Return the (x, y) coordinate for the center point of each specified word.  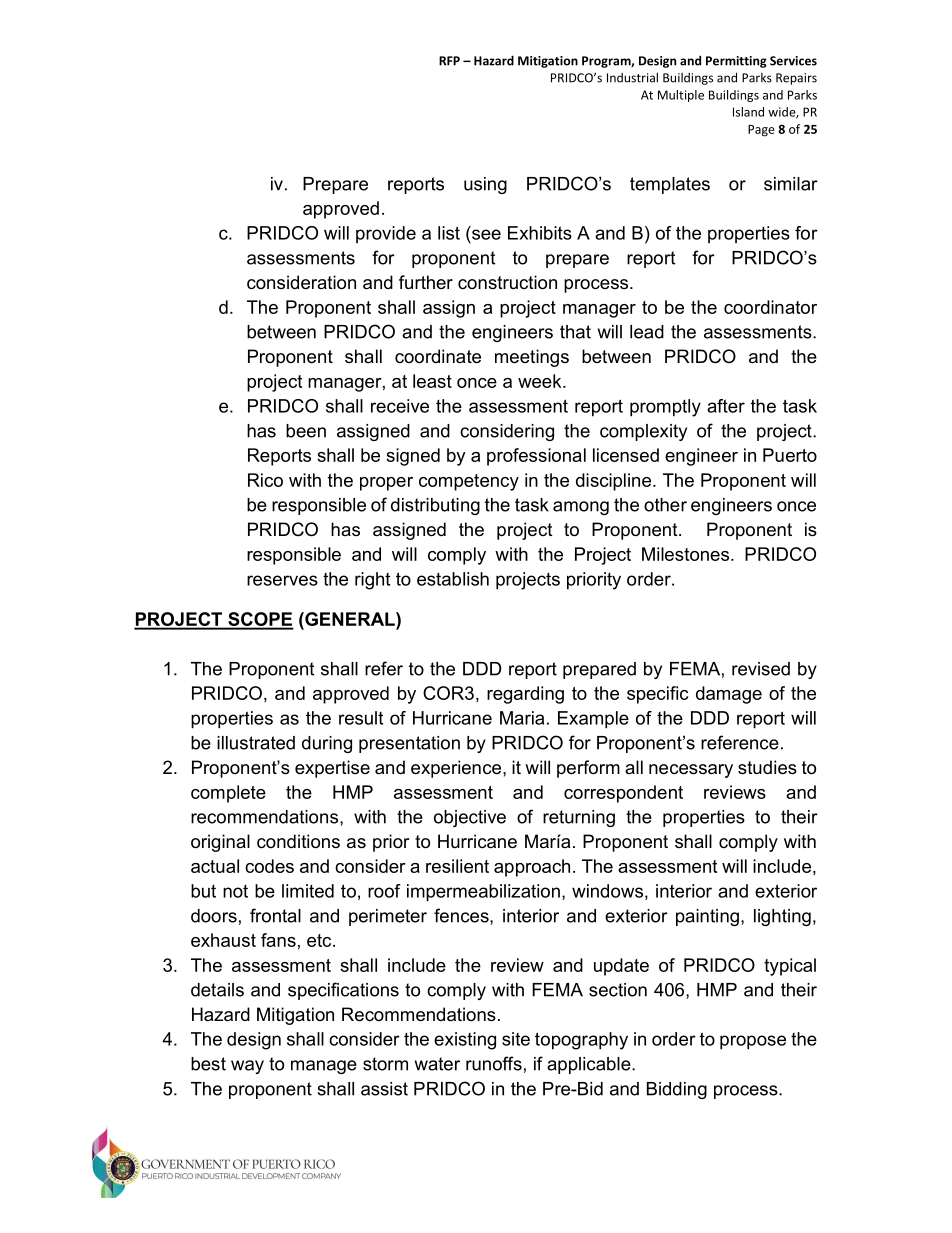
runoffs (494, 1063)
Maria (522, 718)
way (247, 1067)
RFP (449, 61)
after (726, 406)
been (306, 431)
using (485, 185)
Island (748, 112)
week (541, 381)
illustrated (256, 743)
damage (729, 695)
